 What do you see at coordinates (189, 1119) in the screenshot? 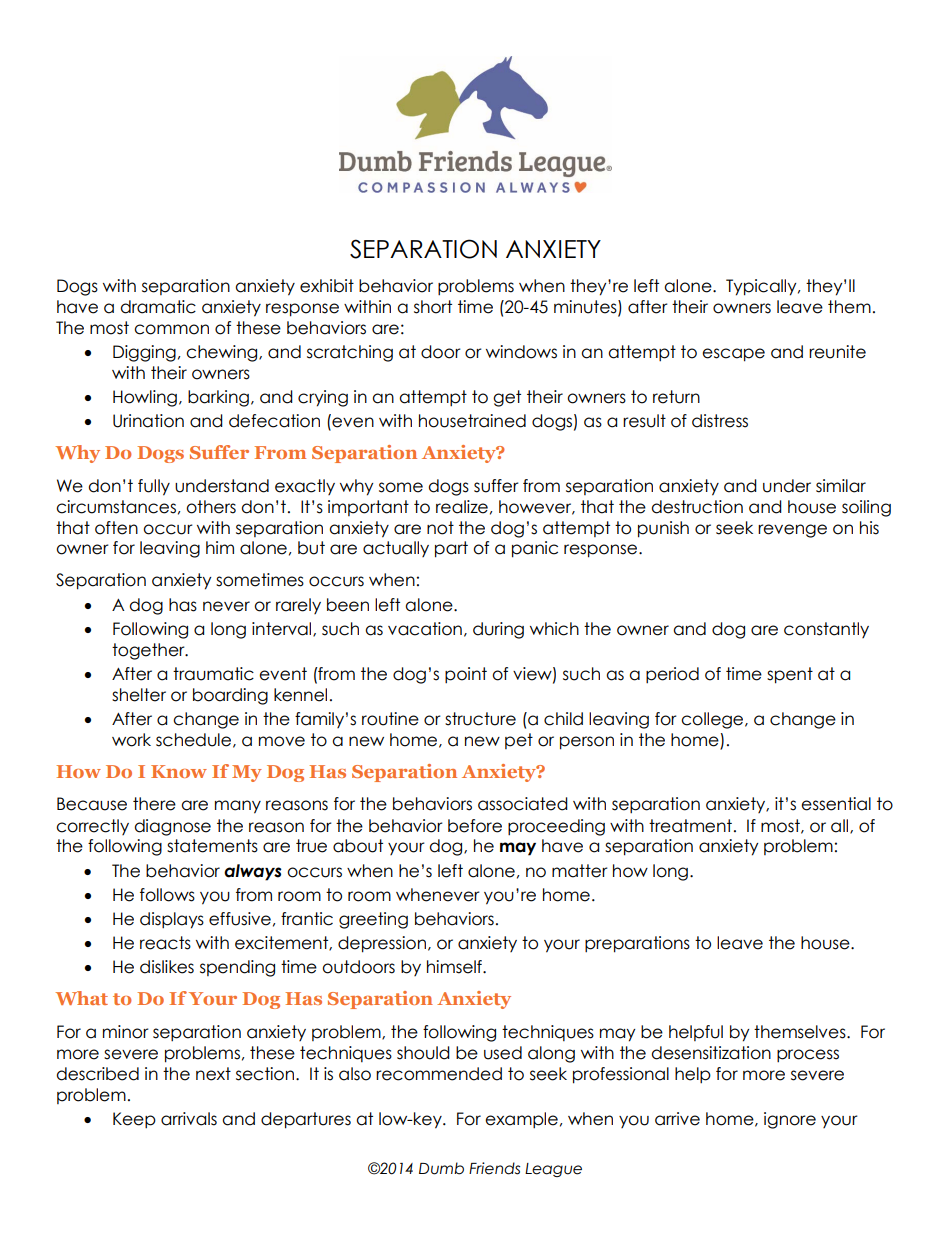
I see `arrivals` at bounding box center [189, 1119].
